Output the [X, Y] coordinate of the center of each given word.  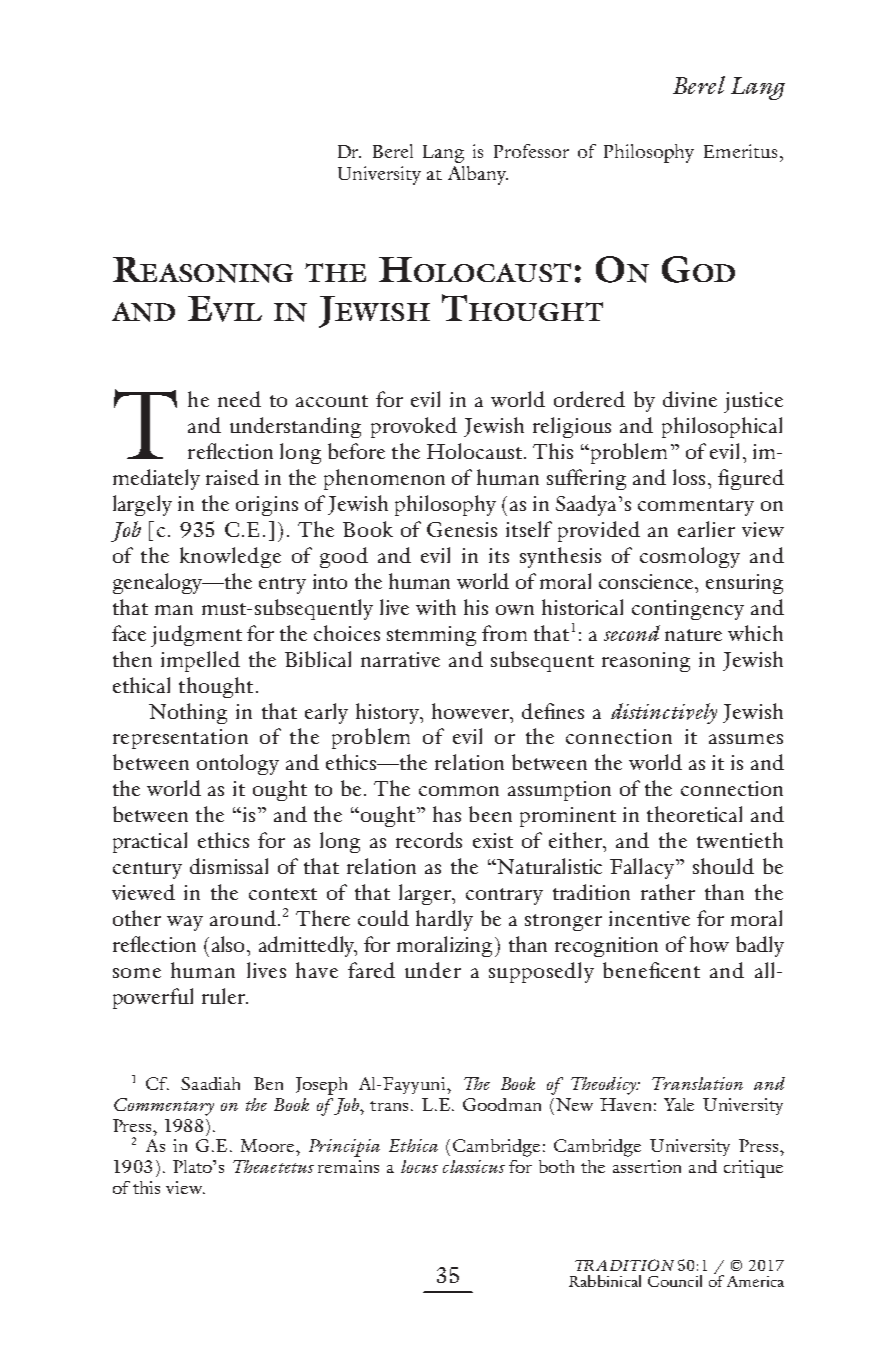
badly [760, 946]
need [239, 399]
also [230, 944]
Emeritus [740, 151]
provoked [414, 427]
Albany [478, 175]
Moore [267, 1145]
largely [142, 505]
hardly [444, 920]
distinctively [664, 713]
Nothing [188, 713]
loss [689, 477]
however [471, 711]
